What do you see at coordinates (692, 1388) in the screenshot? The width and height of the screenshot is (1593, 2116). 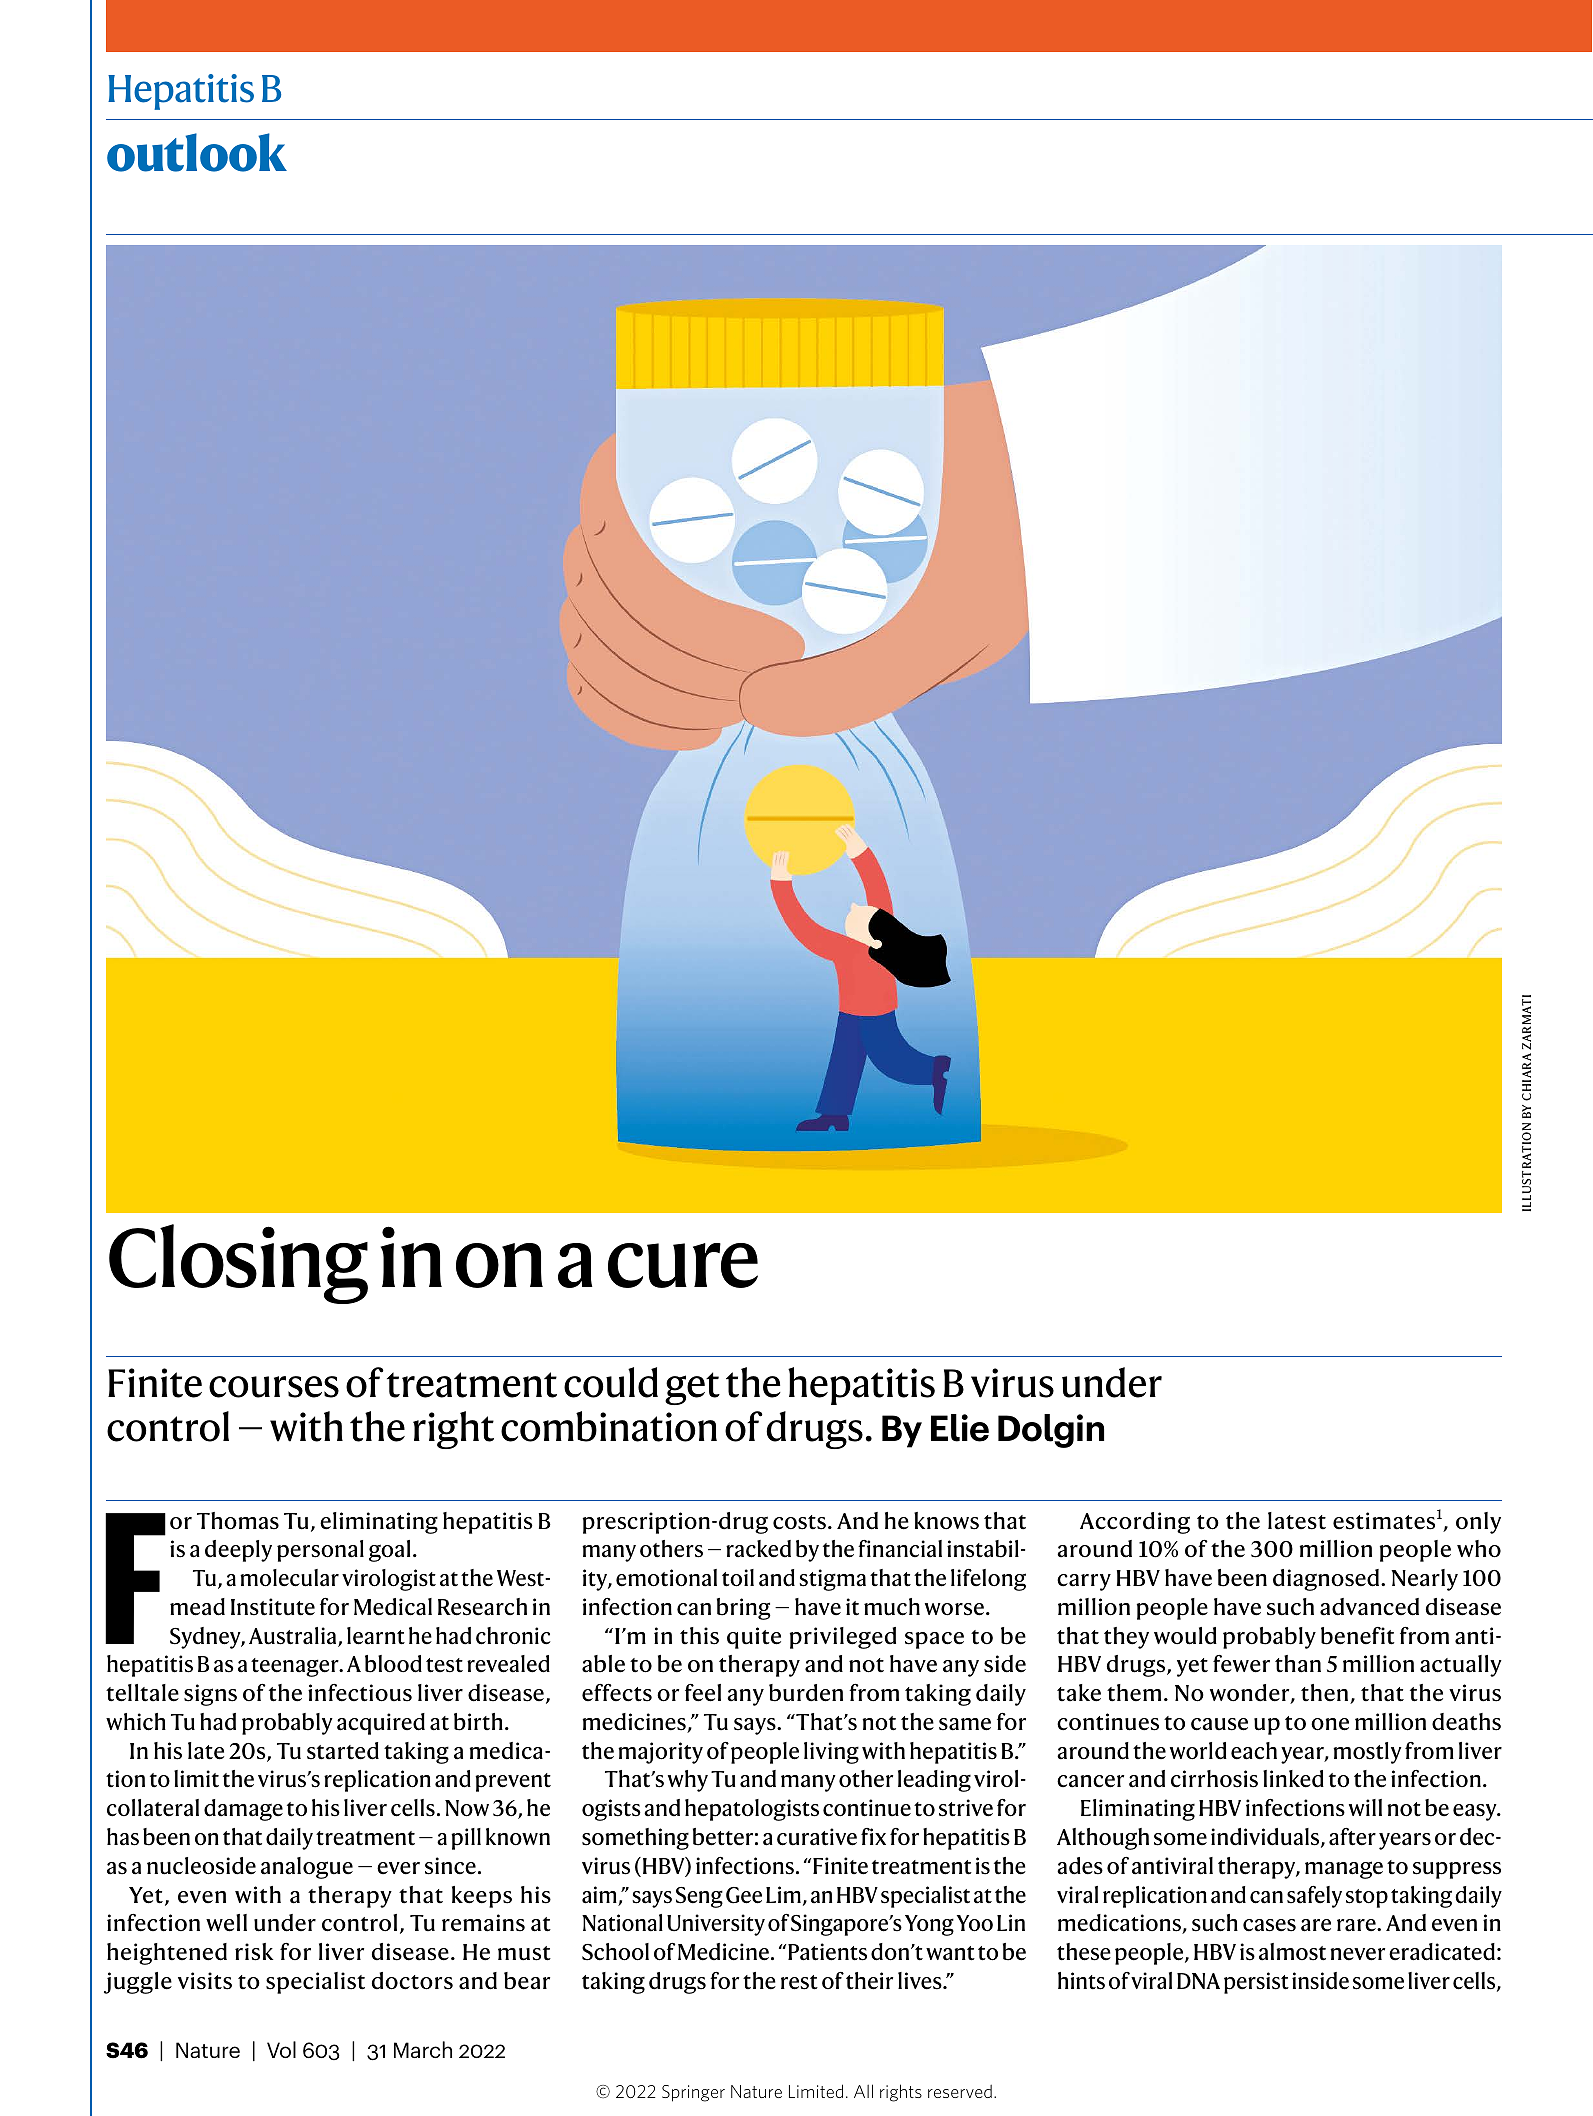 I see `get` at bounding box center [692, 1388].
